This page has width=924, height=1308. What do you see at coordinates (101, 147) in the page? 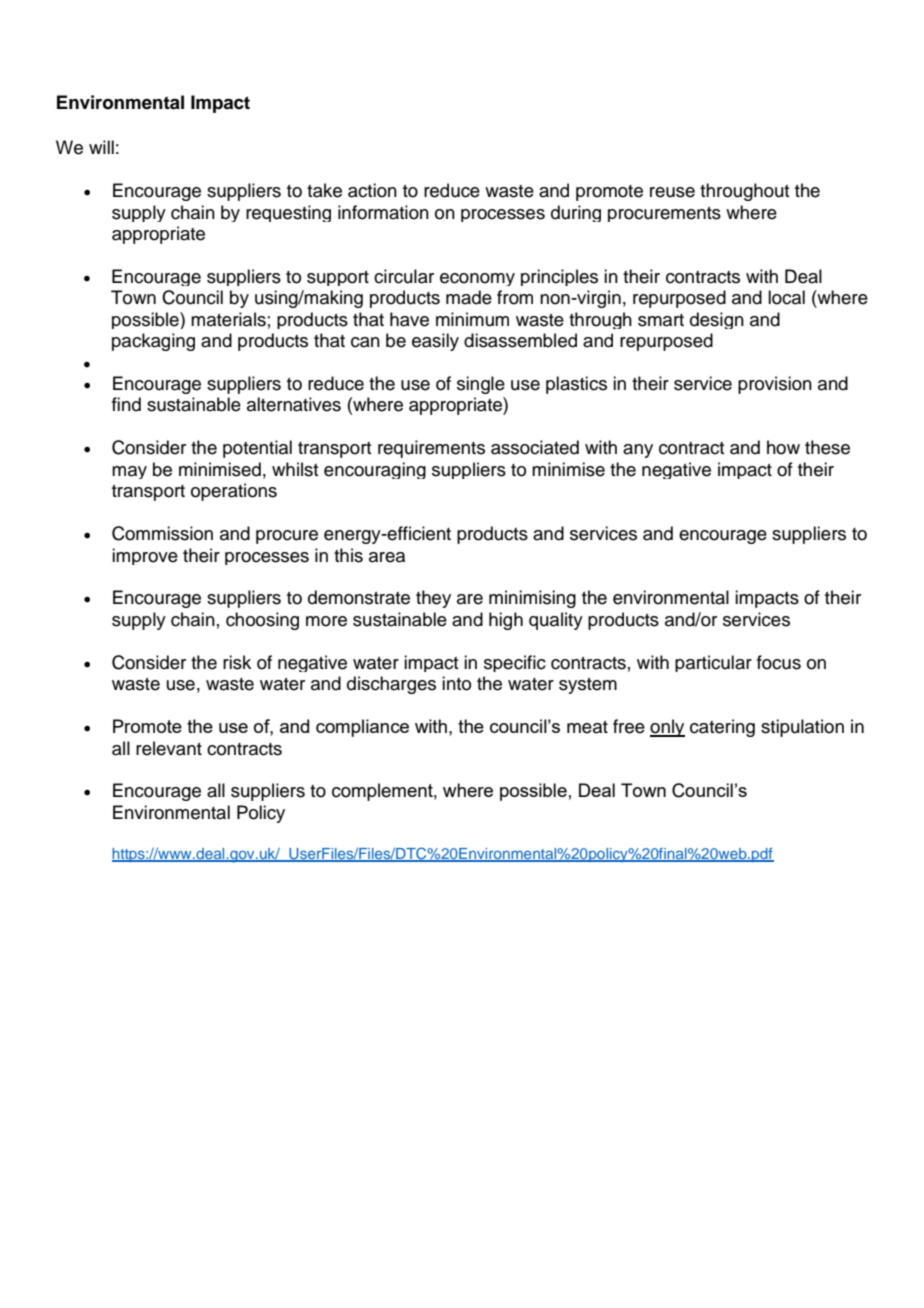
I see `will` at bounding box center [101, 147].
